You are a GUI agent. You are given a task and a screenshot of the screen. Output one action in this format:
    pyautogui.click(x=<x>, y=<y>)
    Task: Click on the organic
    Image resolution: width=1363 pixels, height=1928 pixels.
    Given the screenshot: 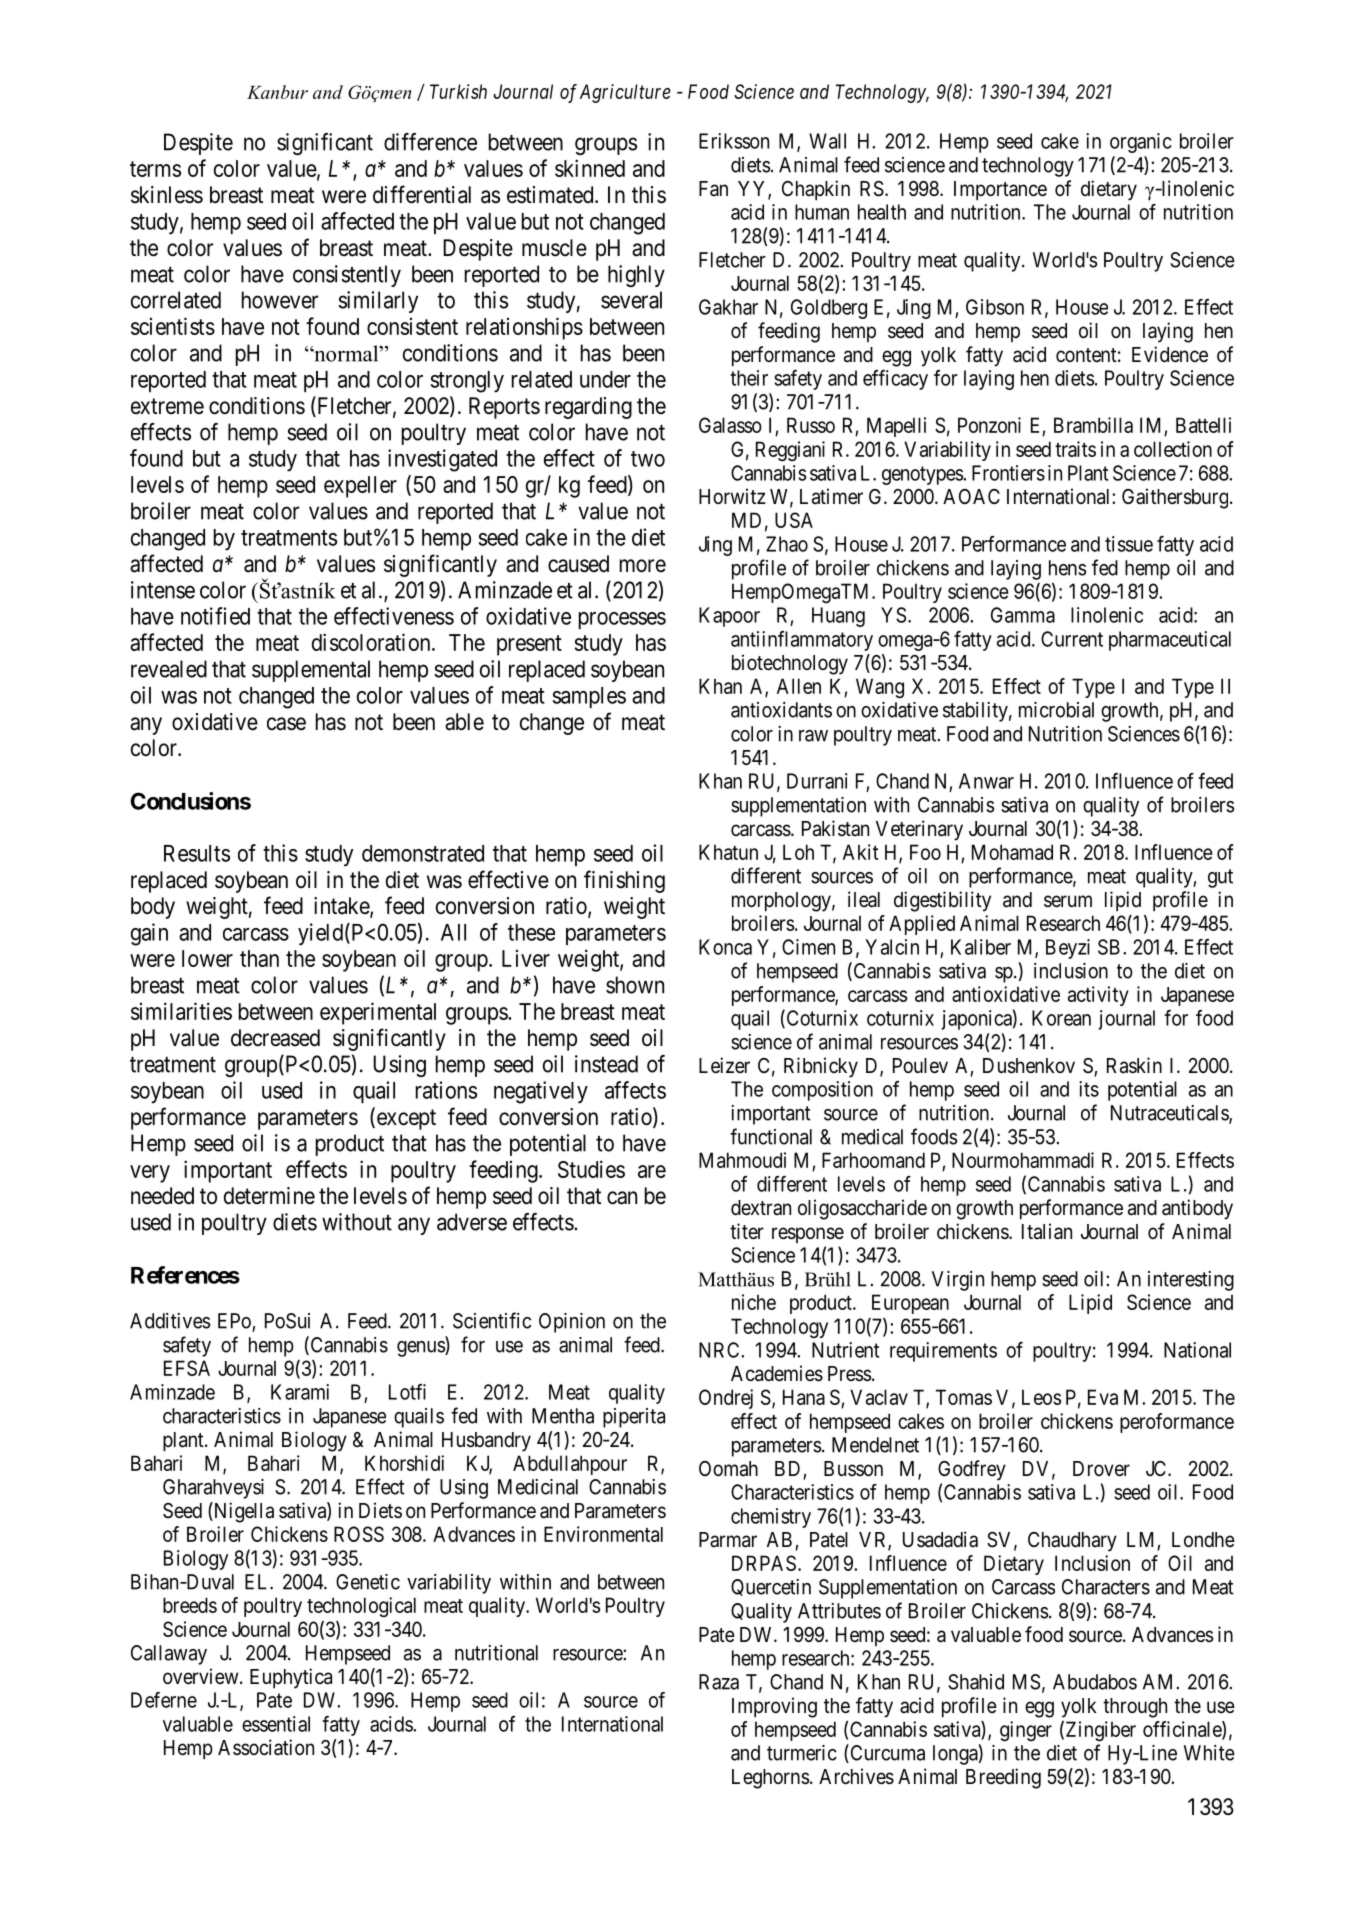 What is the action you would take?
    pyautogui.click(x=1141, y=143)
